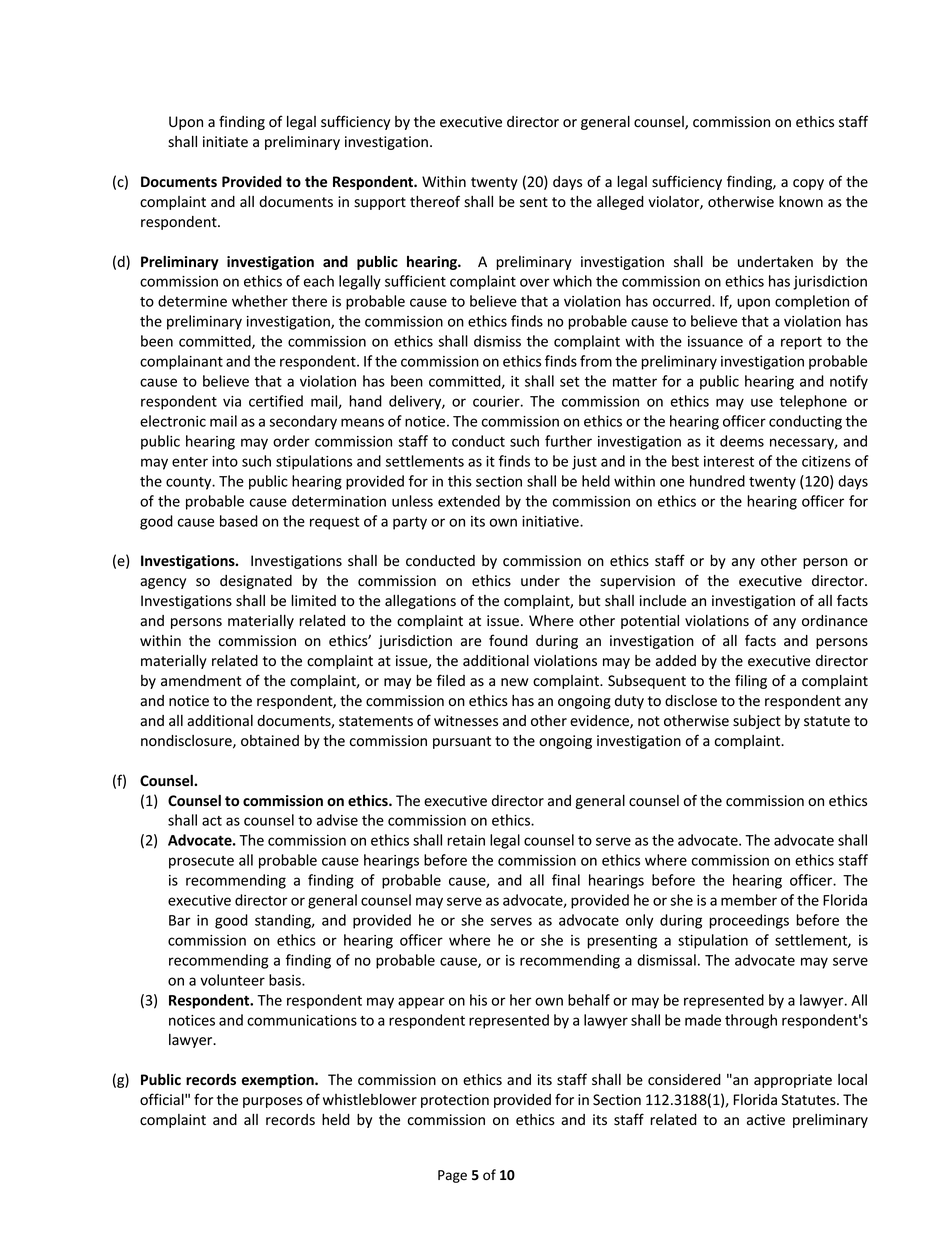 The height and width of the page is (1233, 952). What do you see at coordinates (201, 862) in the page?
I see `prosecute` at bounding box center [201, 862].
